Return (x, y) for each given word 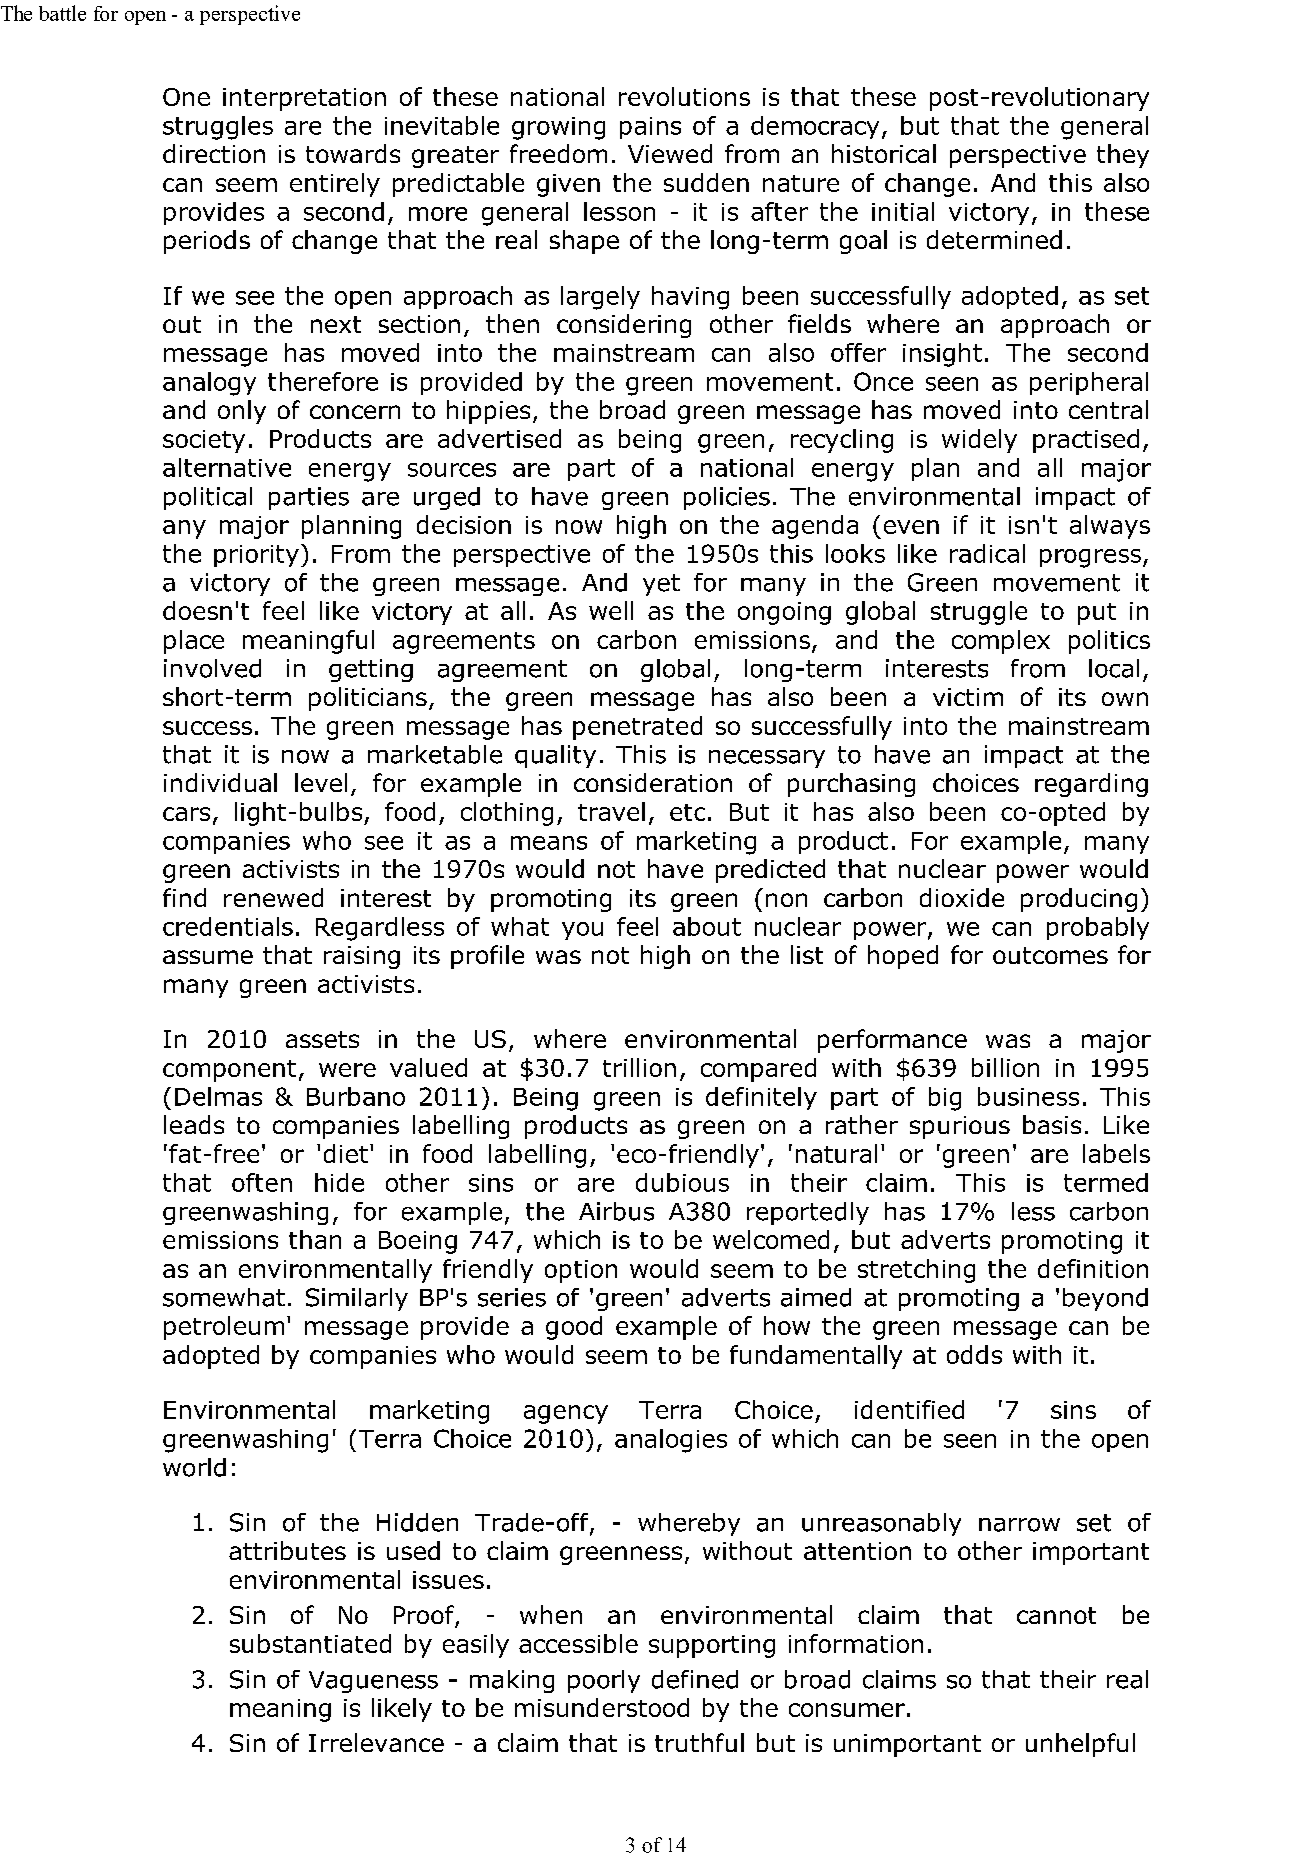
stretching (916, 1271)
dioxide (962, 897)
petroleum (224, 1328)
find (184, 897)
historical (884, 153)
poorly (604, 1681)
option (581, 1271)
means (549, 843)
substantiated (310, 1643)
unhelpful (1080, 1745)
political (208, 498)
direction (214, 153)
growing (558, 128)
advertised (499, 438)
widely (979, 441)
